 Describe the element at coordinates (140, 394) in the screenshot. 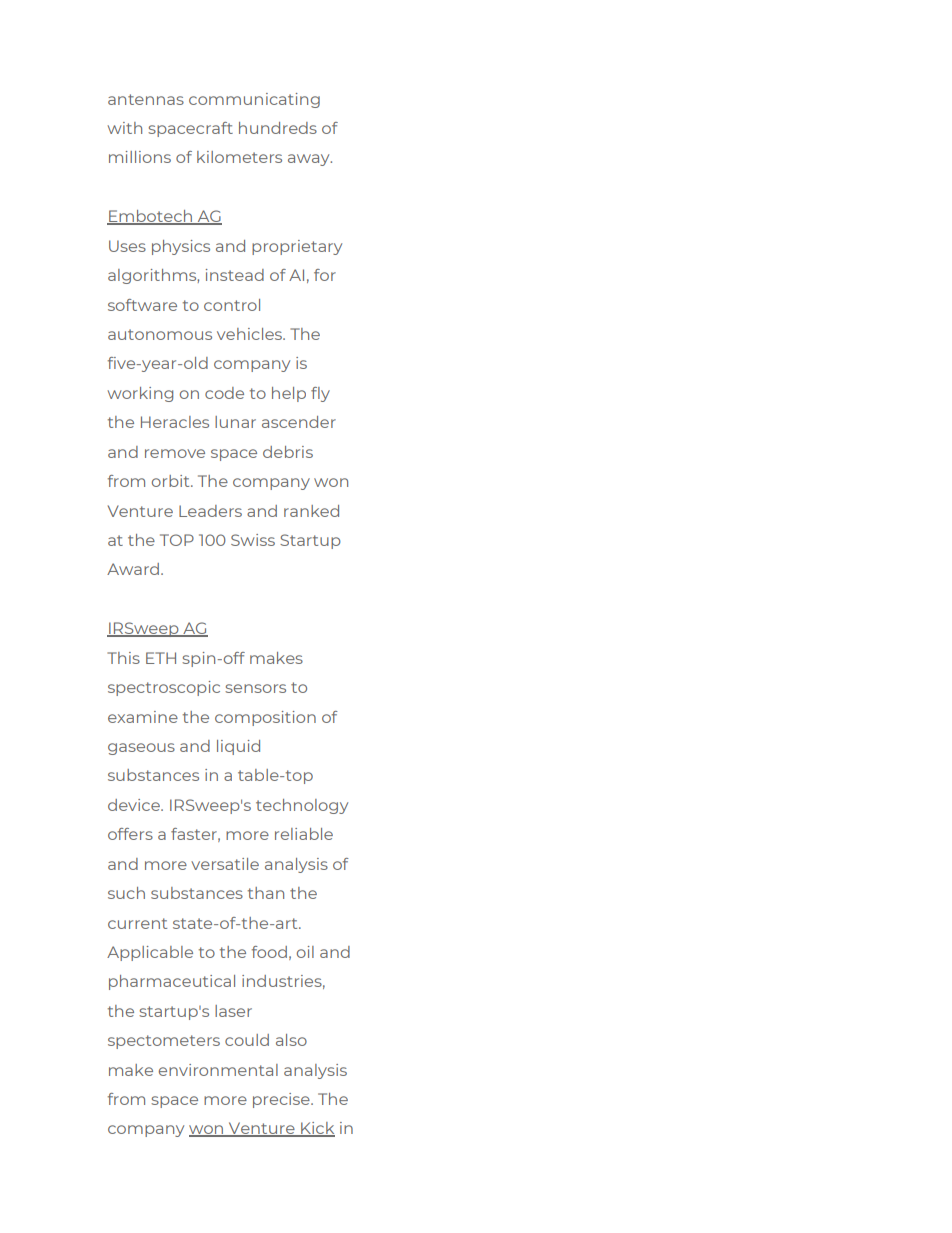

I see `working` at that location.
